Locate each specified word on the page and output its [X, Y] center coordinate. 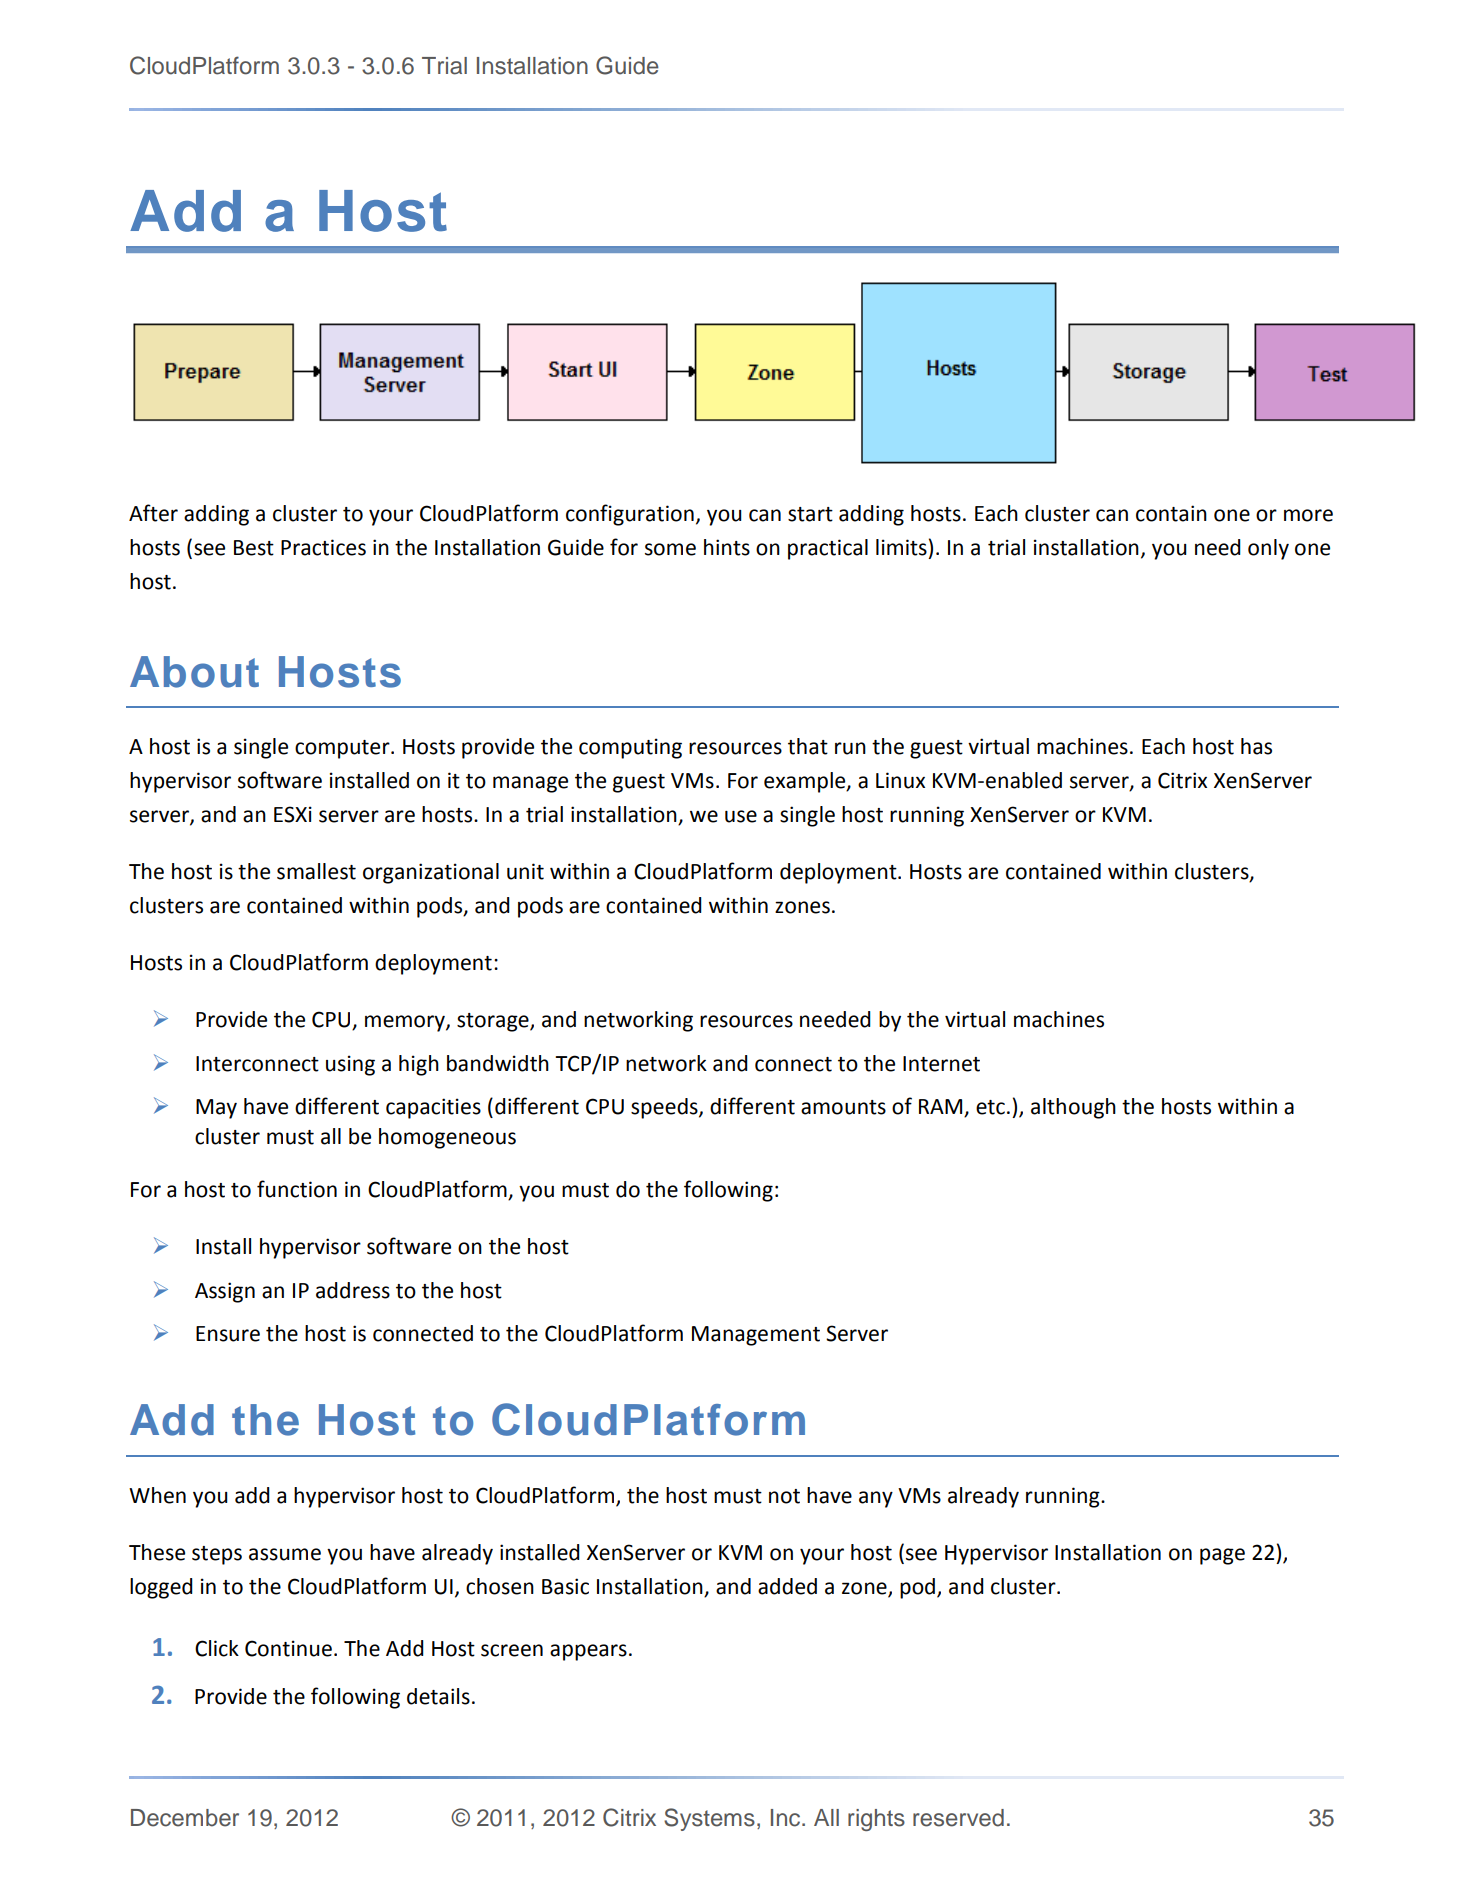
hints [727, 547]
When [157, 1495]
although [1073, 1108]
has [1256, 746]
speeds [665, 1108]
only [1268, 549]
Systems [709, 1819]
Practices [323, 547]
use [741, 816]
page [1222, 1556]
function [297, 1189]
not [784, 1496]
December [185, 1818]
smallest [316, 871]
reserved [958, 1818]
